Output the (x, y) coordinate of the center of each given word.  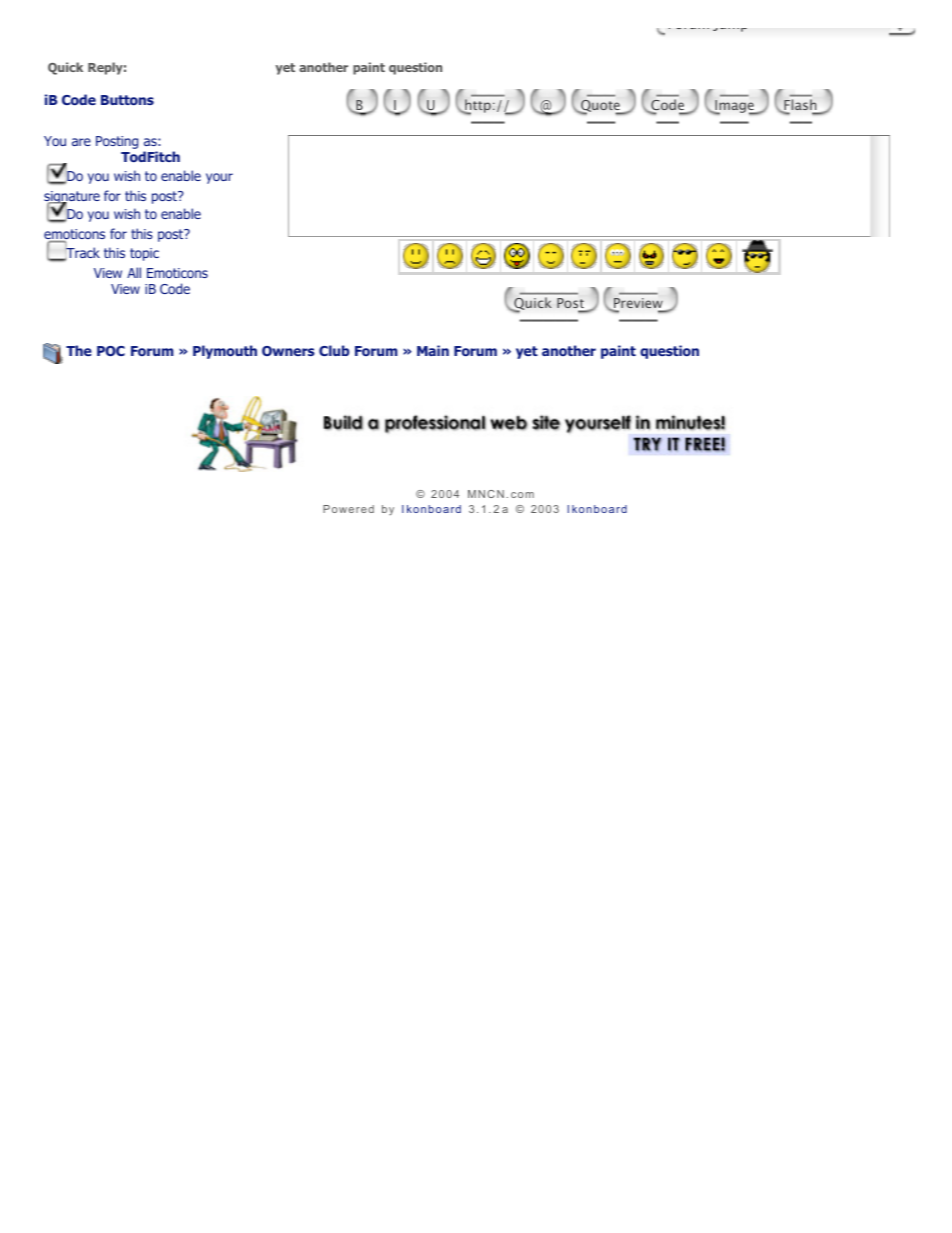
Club (334, 350)
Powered (348, 509)
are (81, 142)
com (522, 495)
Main (433, 350)
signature (72, 198)
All (134, 272)
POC (111, 351)
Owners (288, 351)
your (219, 178)
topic (144, 254)
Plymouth (225, 352)
